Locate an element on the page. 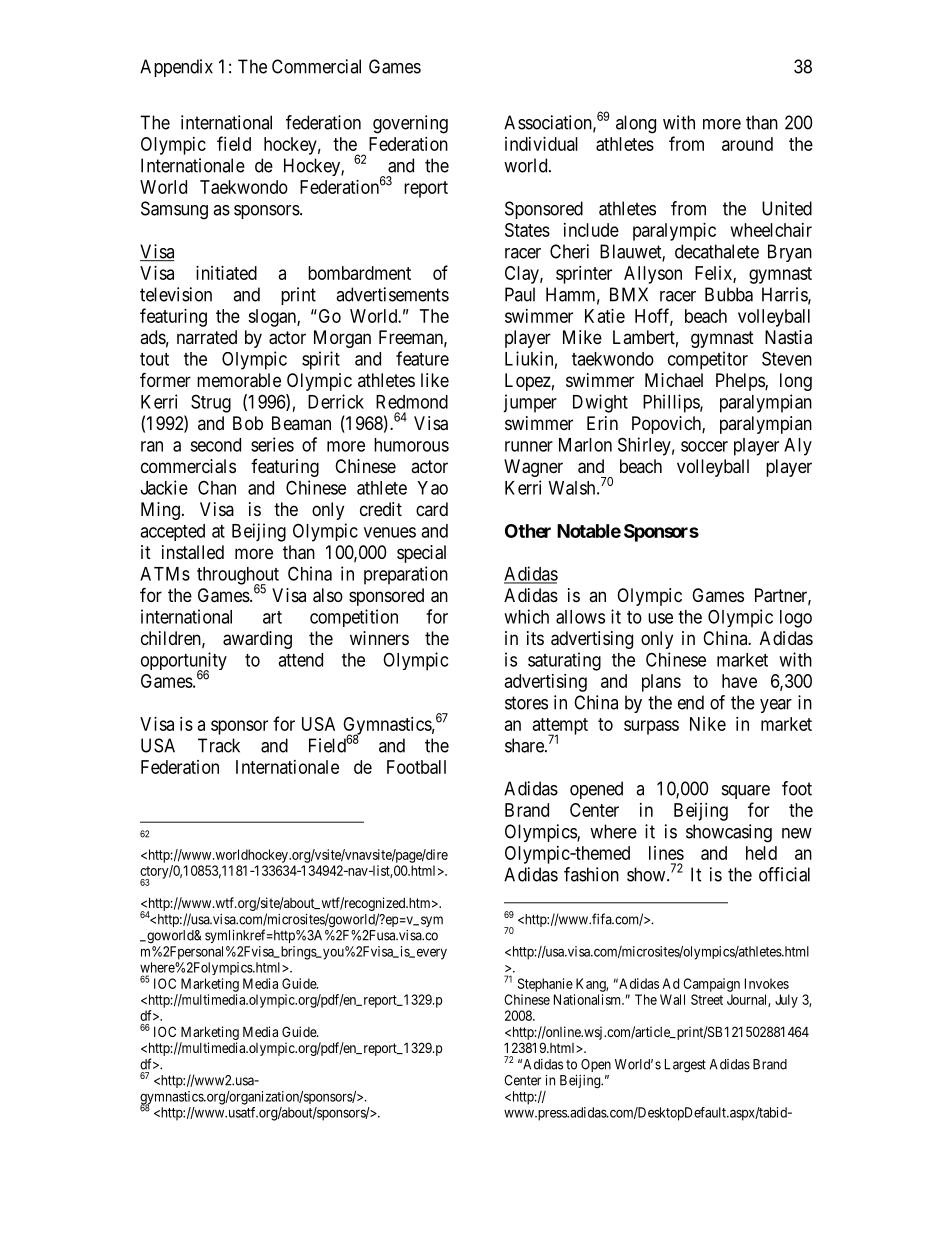  around is located at coordinates (747, 144).
